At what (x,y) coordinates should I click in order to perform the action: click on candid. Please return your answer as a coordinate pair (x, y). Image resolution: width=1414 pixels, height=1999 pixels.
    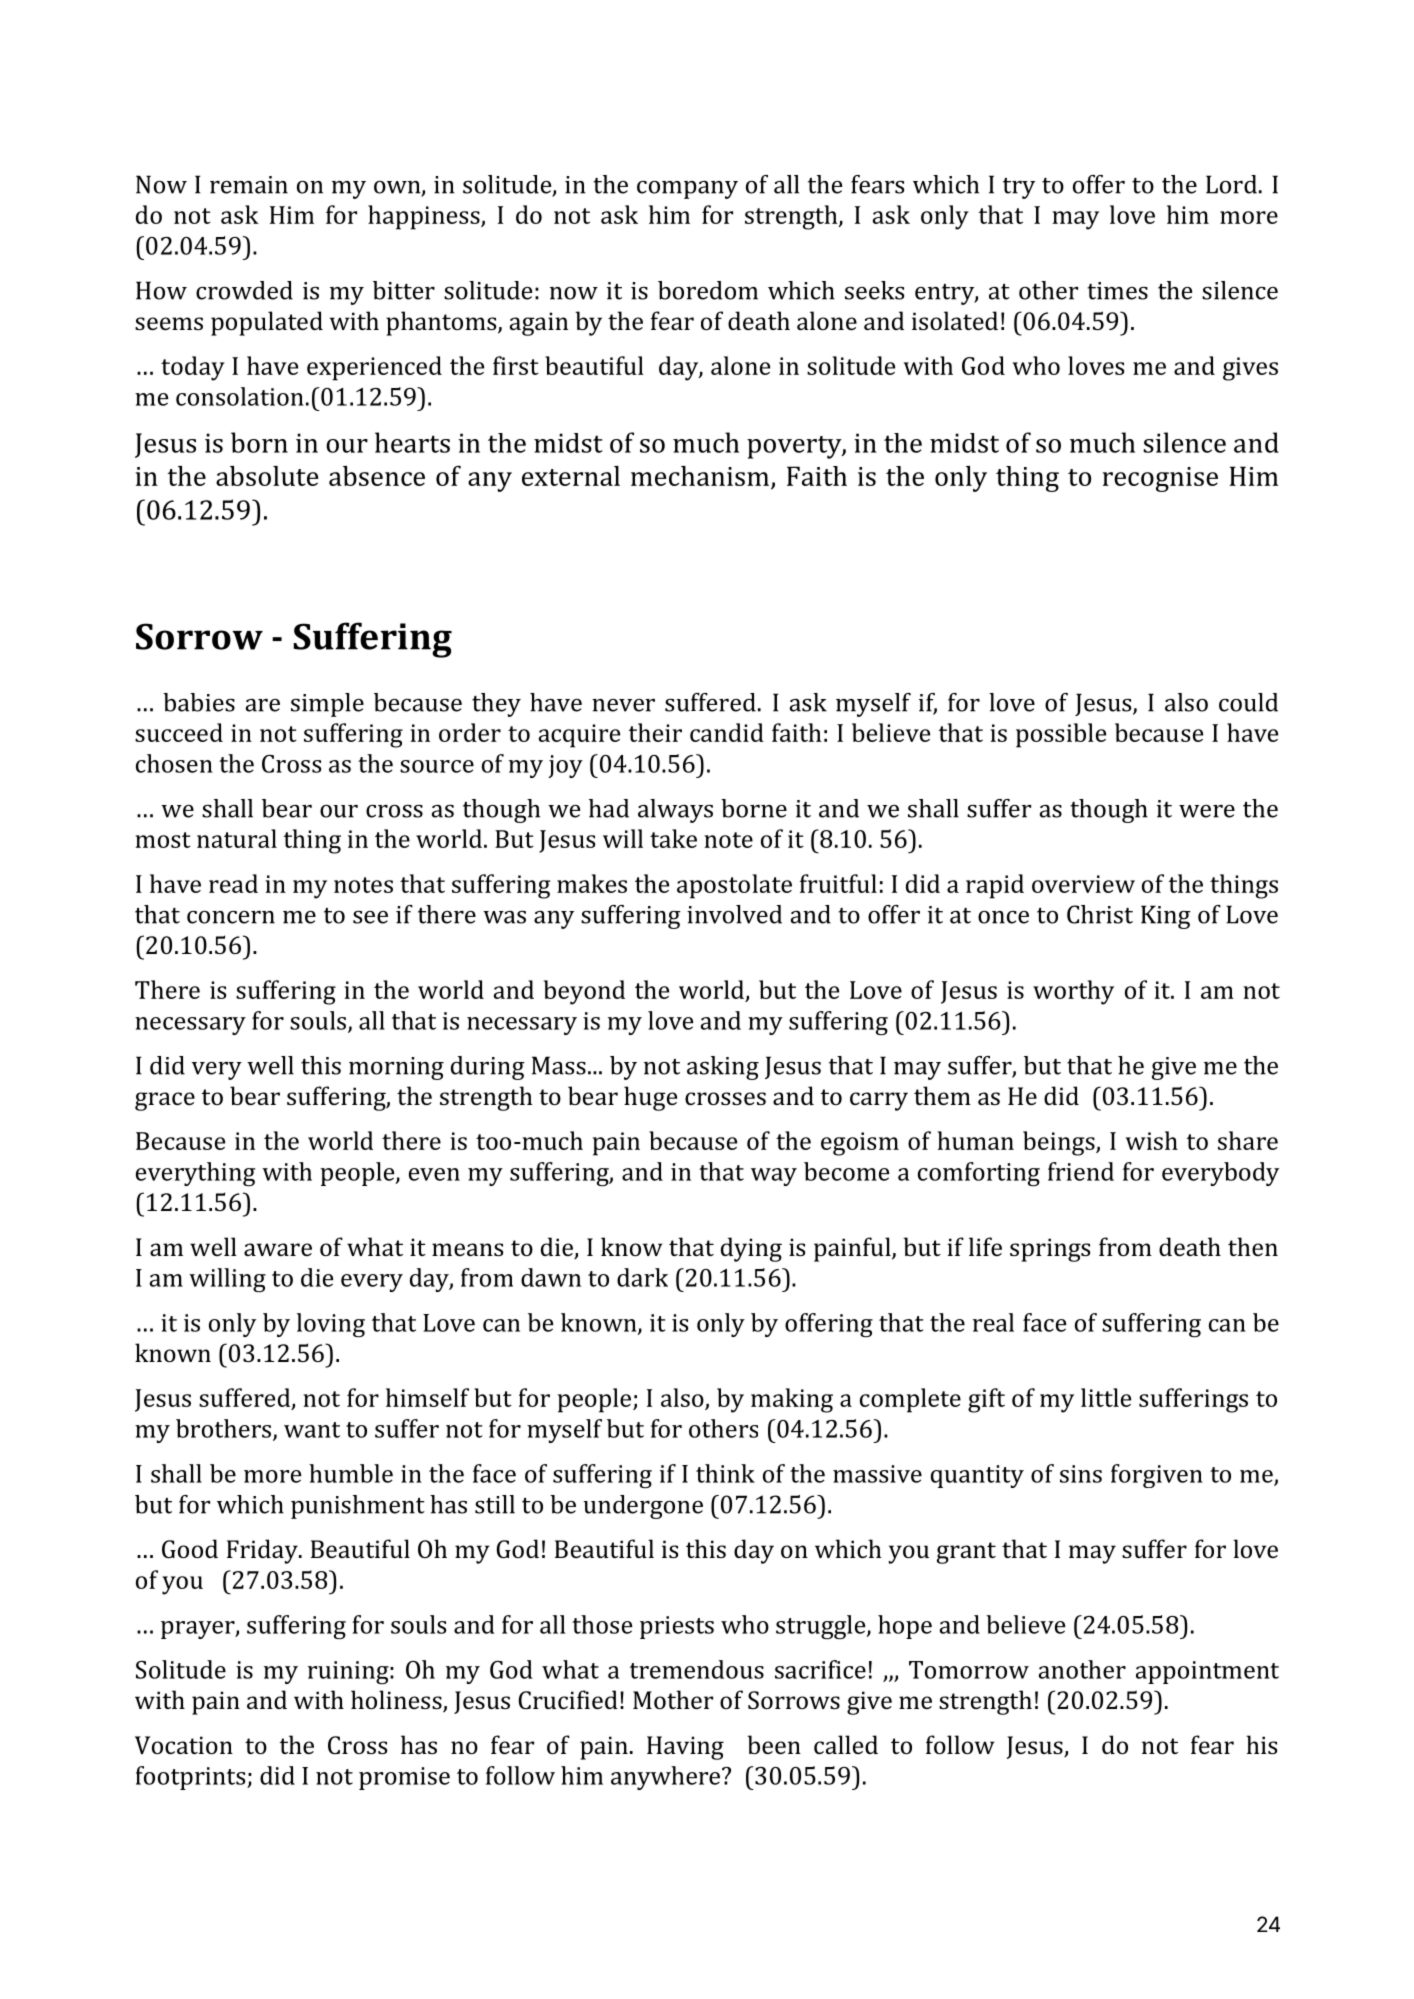
    Looking at the image, I should click on (727, 732).
